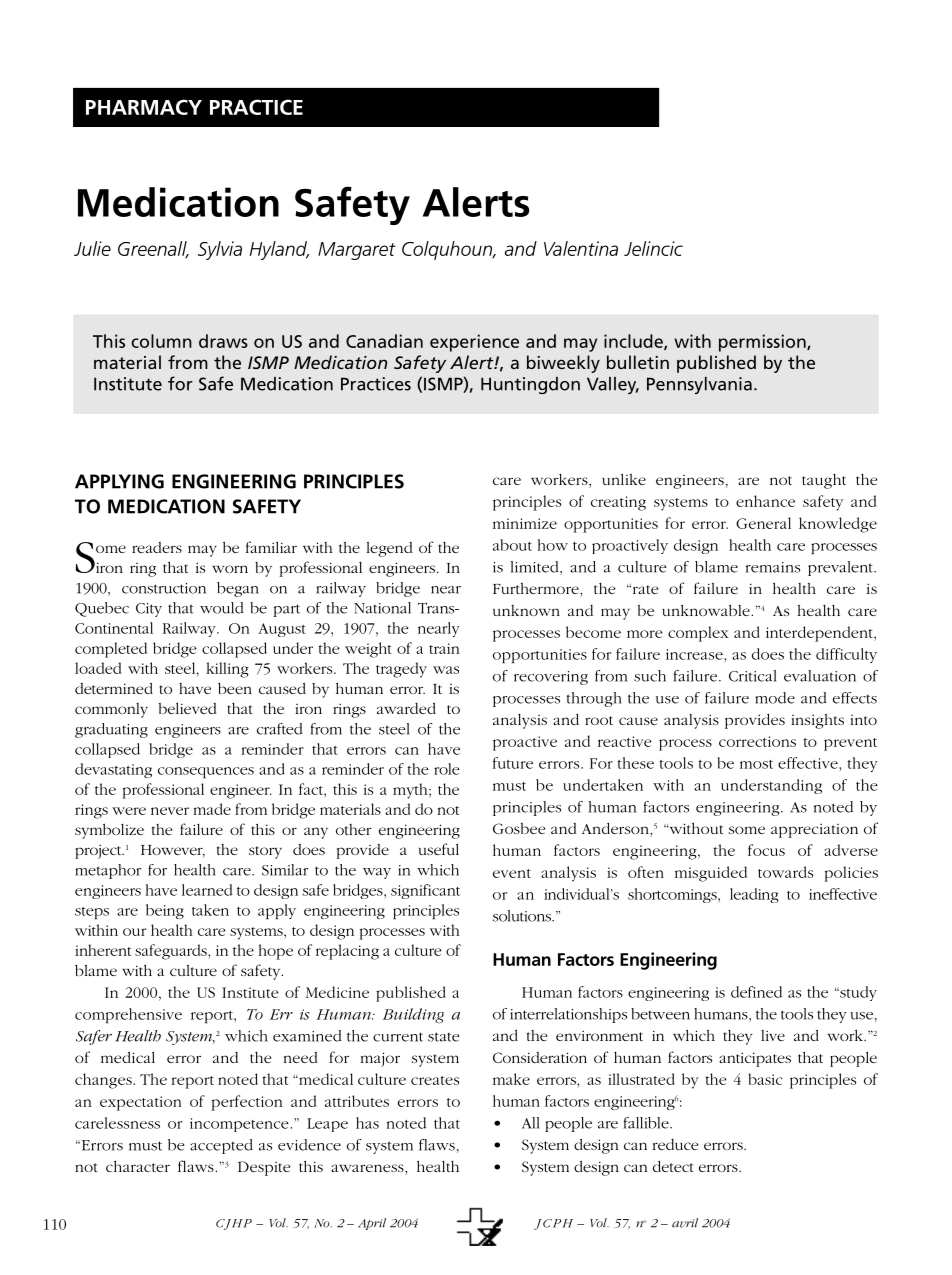 This image has height=1275, width=952. I want to click on permission, so click(763, 343).
